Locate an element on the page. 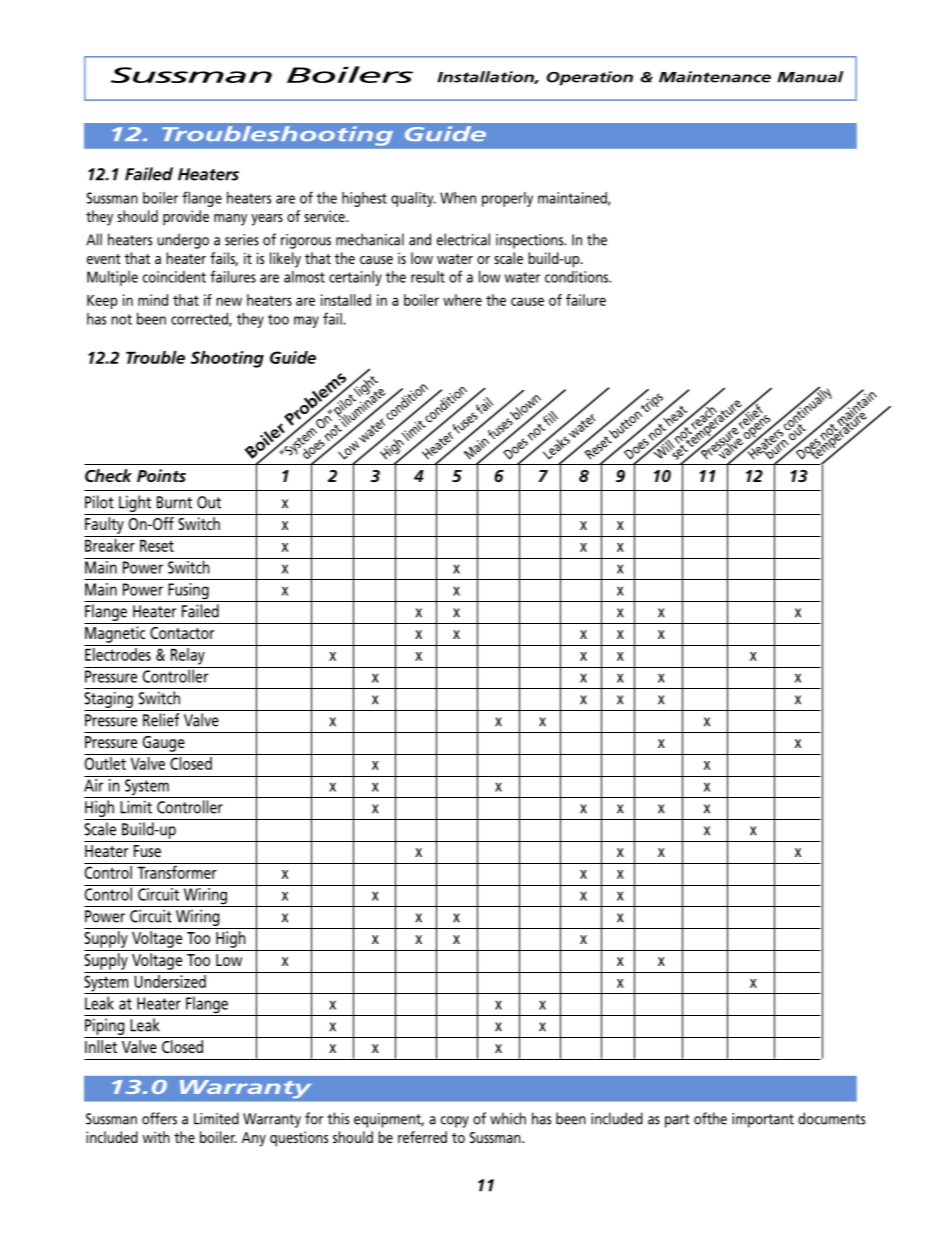 The height and width of the image is (1233, 952). ofthe is located at coordinates (710, 1118).
